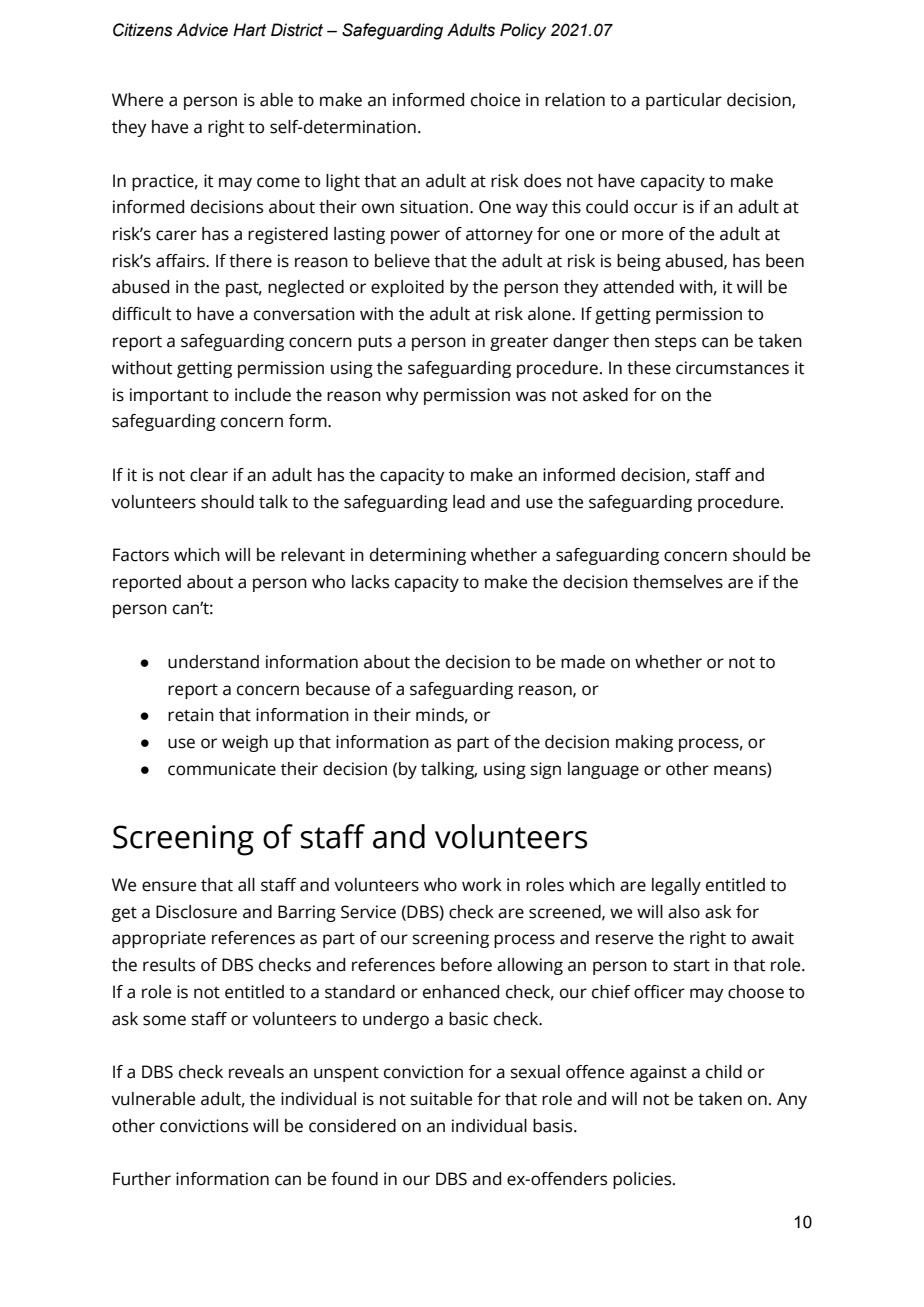 The height and width of the document is (1307, 924). Describe the element at coordinates (202, 30) in the document. I see `Advice` at that location.
